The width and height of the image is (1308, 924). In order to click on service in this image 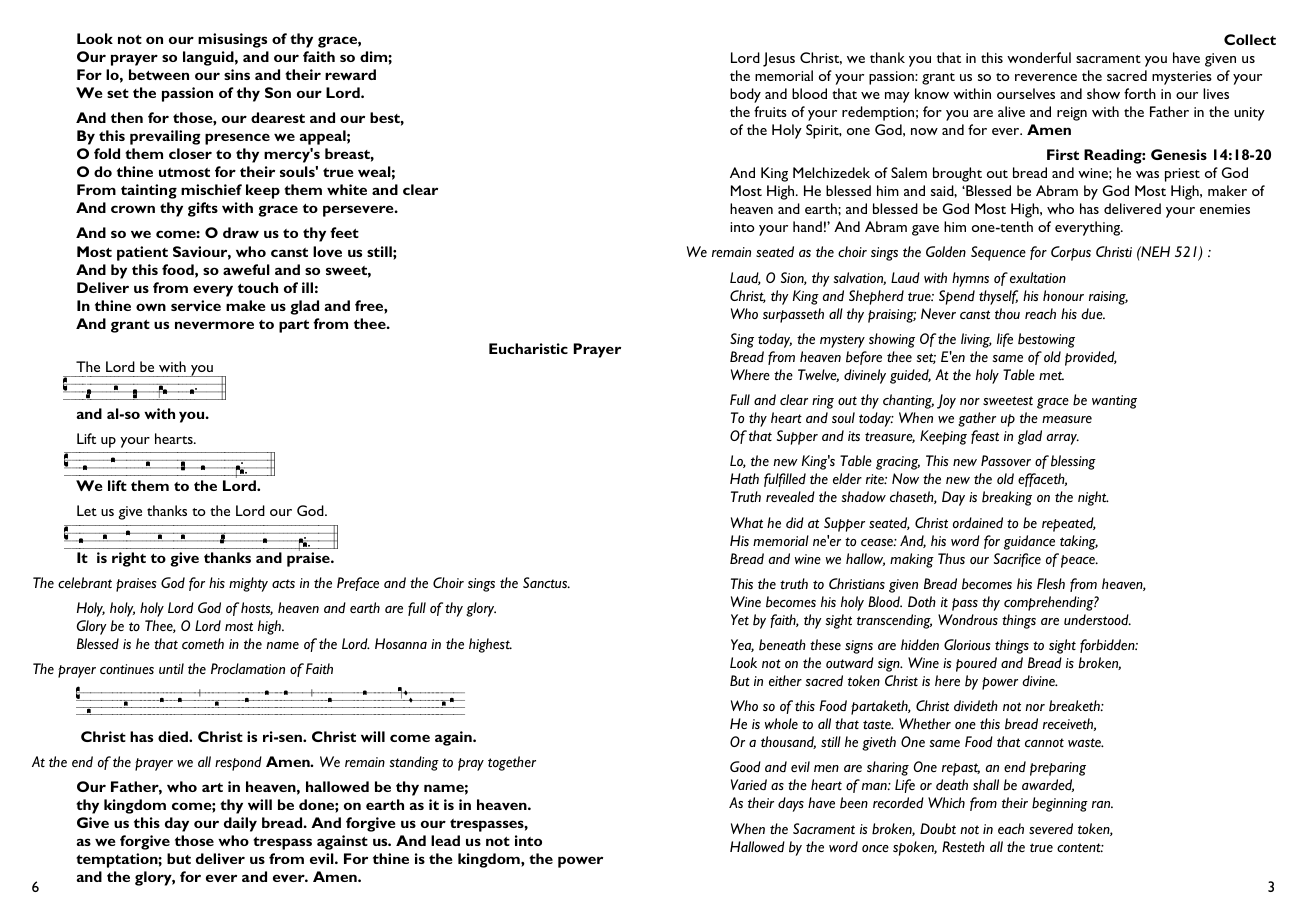, I will do `click(196, 305)`.
